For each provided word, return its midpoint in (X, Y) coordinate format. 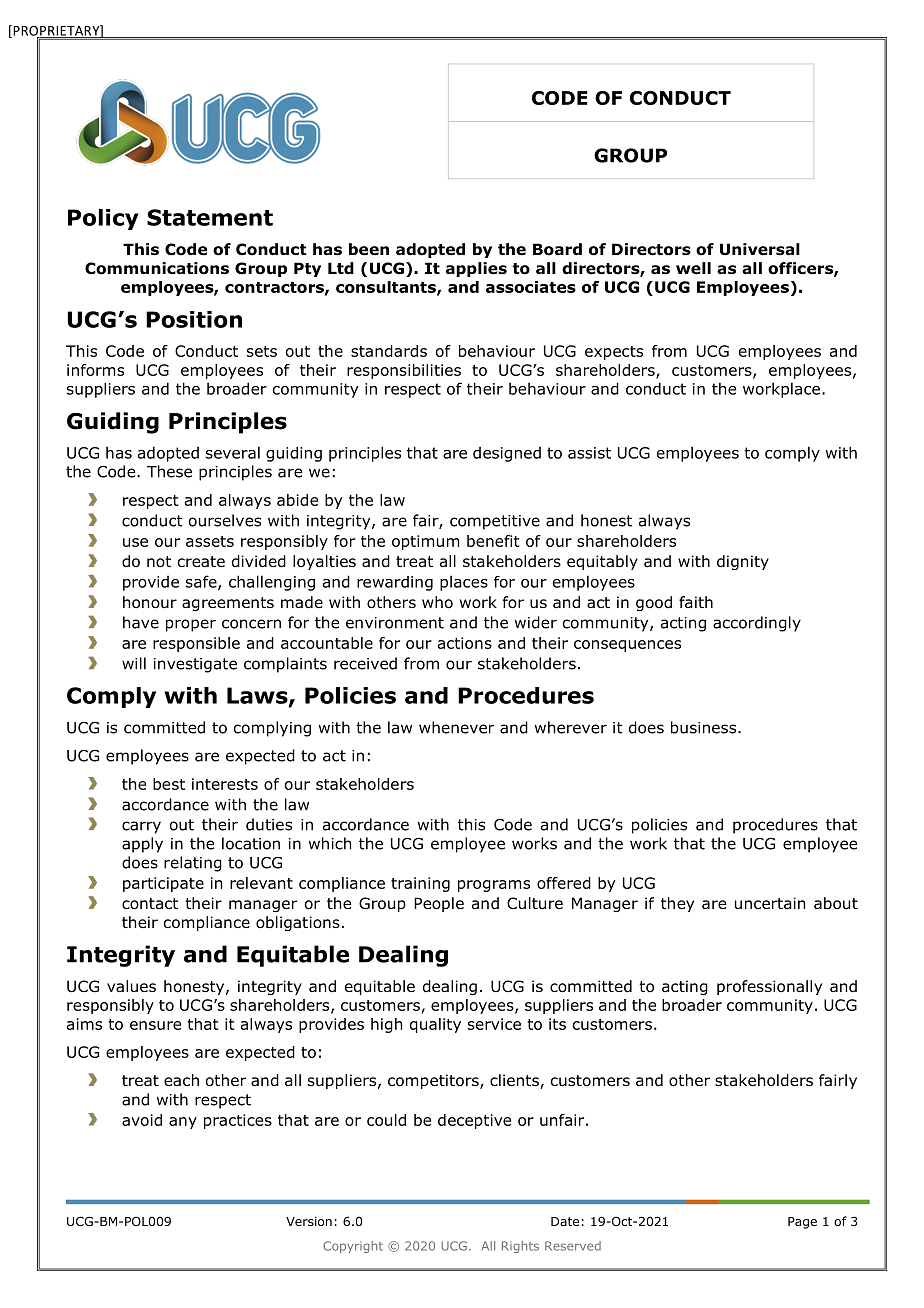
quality (435, 1025)
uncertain (770, 903)
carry (141, 827)
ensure (155, 1025)
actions (465, 643)
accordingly (757, 624)
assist (589, 453)
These (169, 471)
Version (309, 1221)
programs (494, 886)
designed (507, 454)
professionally (769, 987)
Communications (157, 268)
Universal (760, 249)
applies (476, 269)
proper (191, 625)
